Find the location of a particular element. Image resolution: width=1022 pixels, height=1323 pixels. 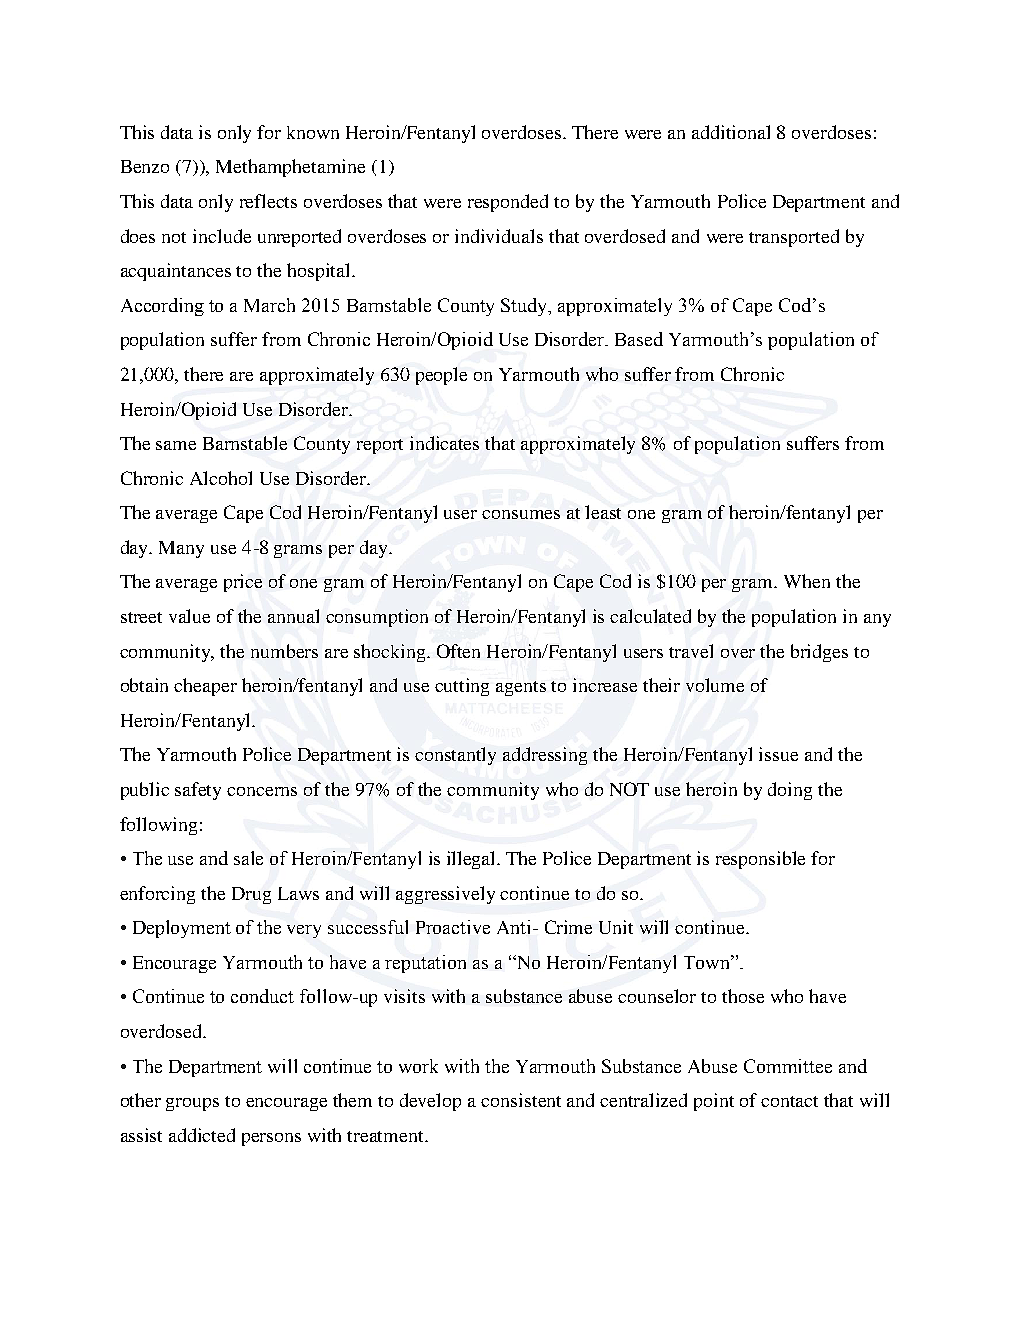

value is located at coordinates (189, 616).
